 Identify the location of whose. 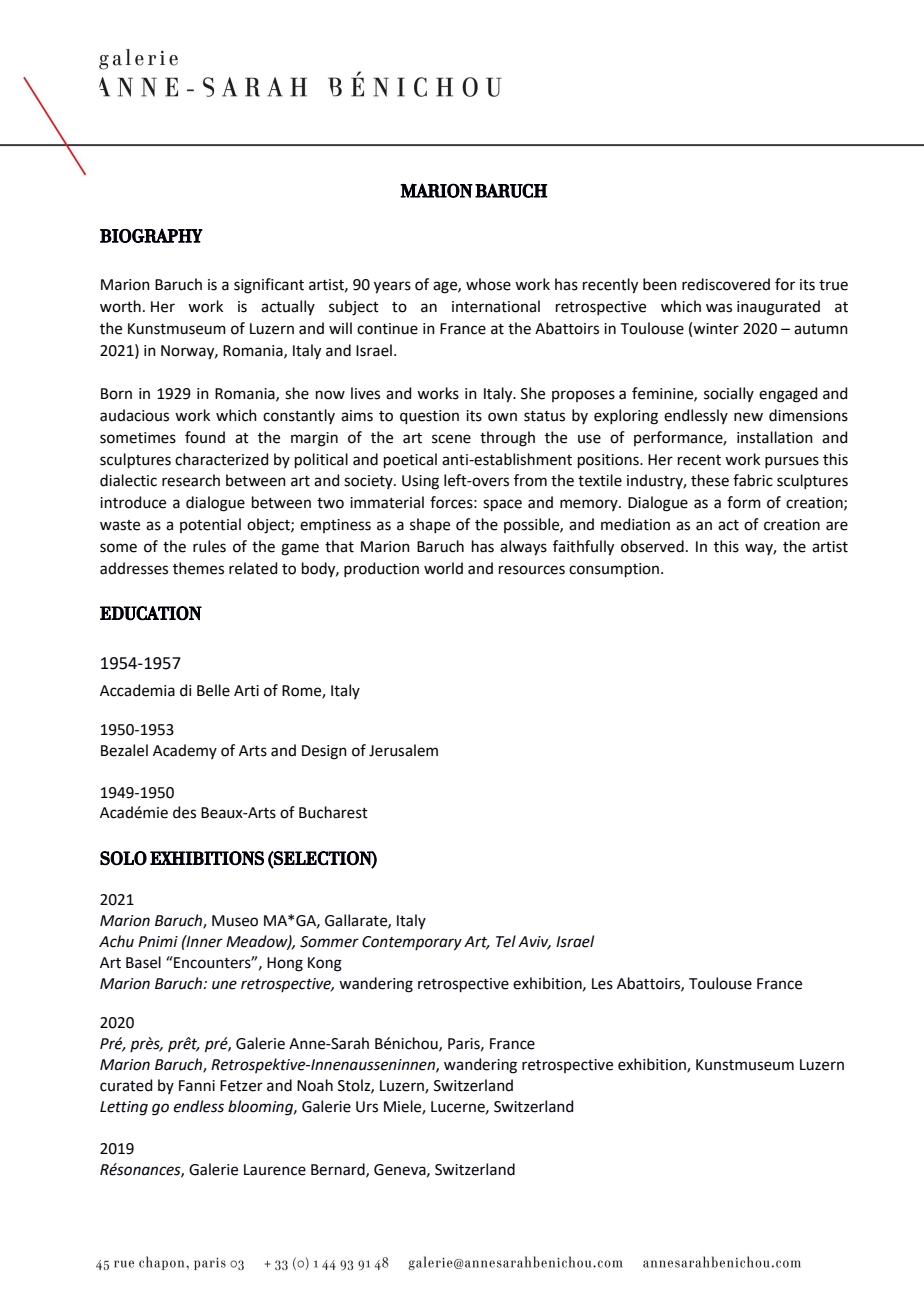
(488, 284).
